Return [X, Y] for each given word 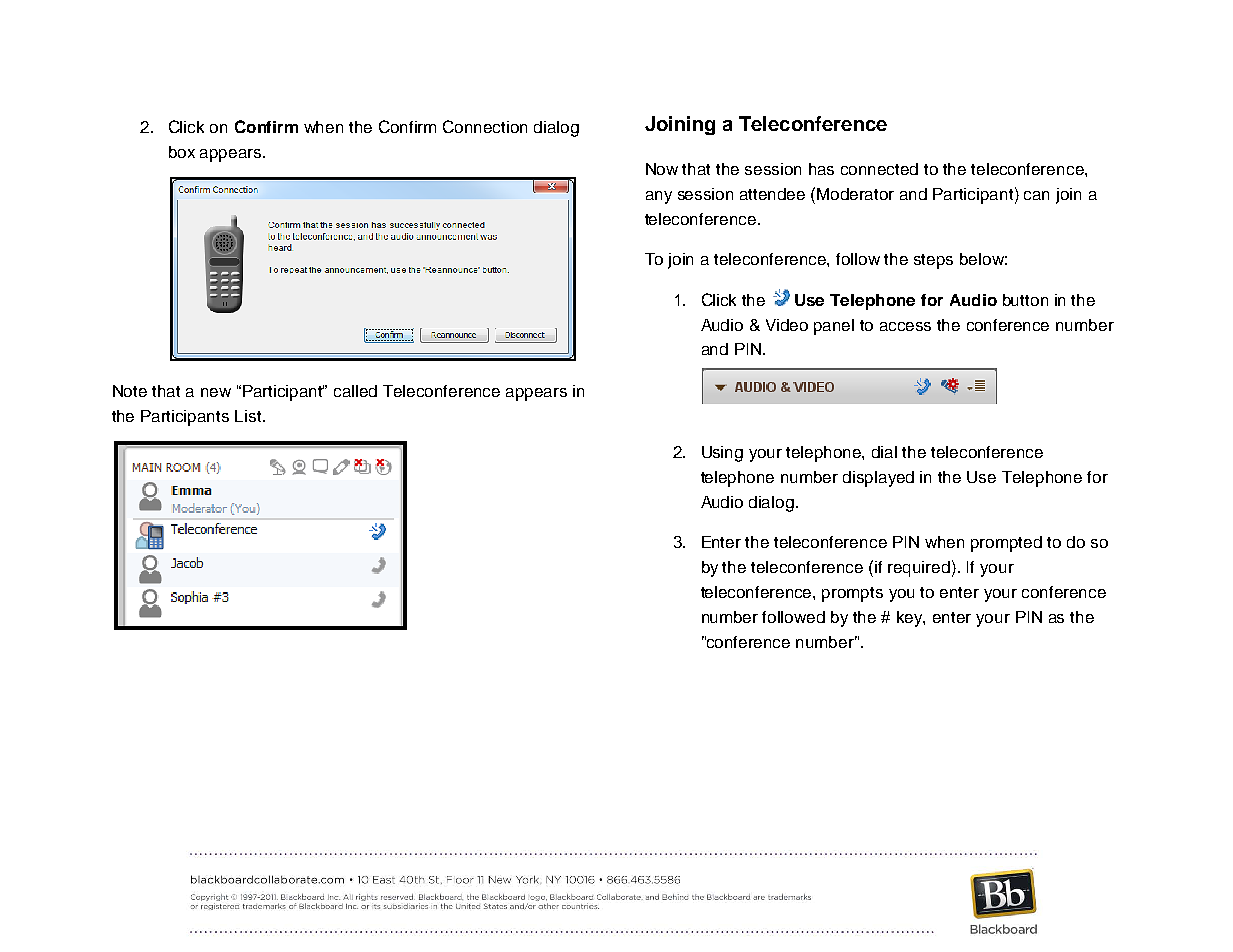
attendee [772, 194]
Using [722, 454]
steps [933, 261]
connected [879, 169]
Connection [485, 126]
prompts [852, 594]
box [182, 152]
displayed [878, 479]
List [249, 416]
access [905, 326]
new [216, 392]
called [355, 391]
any [659, 197]
